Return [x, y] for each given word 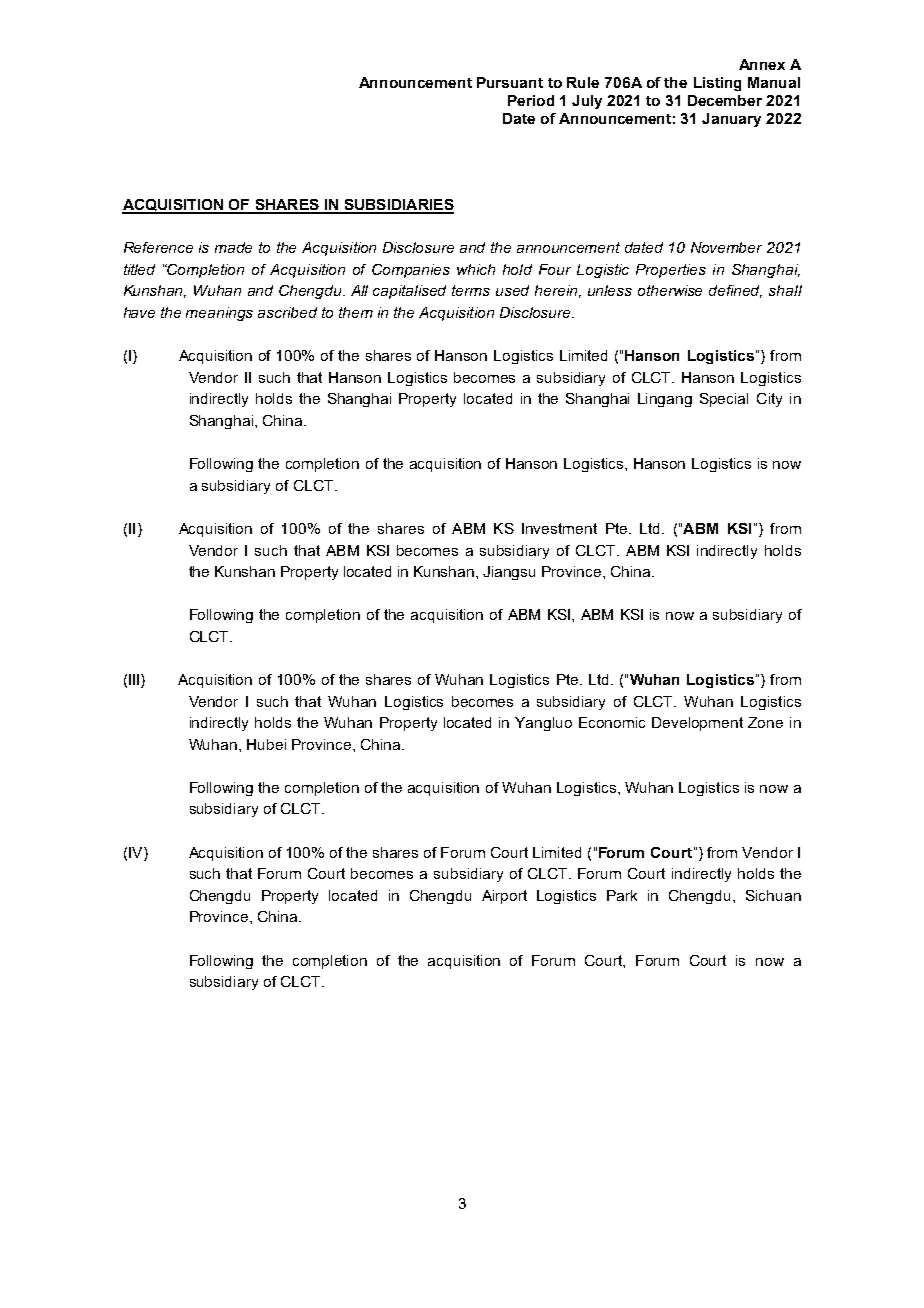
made [233, 247]
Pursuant [510, 82]
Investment [559, 528]
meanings [219, 314]
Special [724, 400]
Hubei [266, 744]
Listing [717, 84]
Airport [504, 897]
